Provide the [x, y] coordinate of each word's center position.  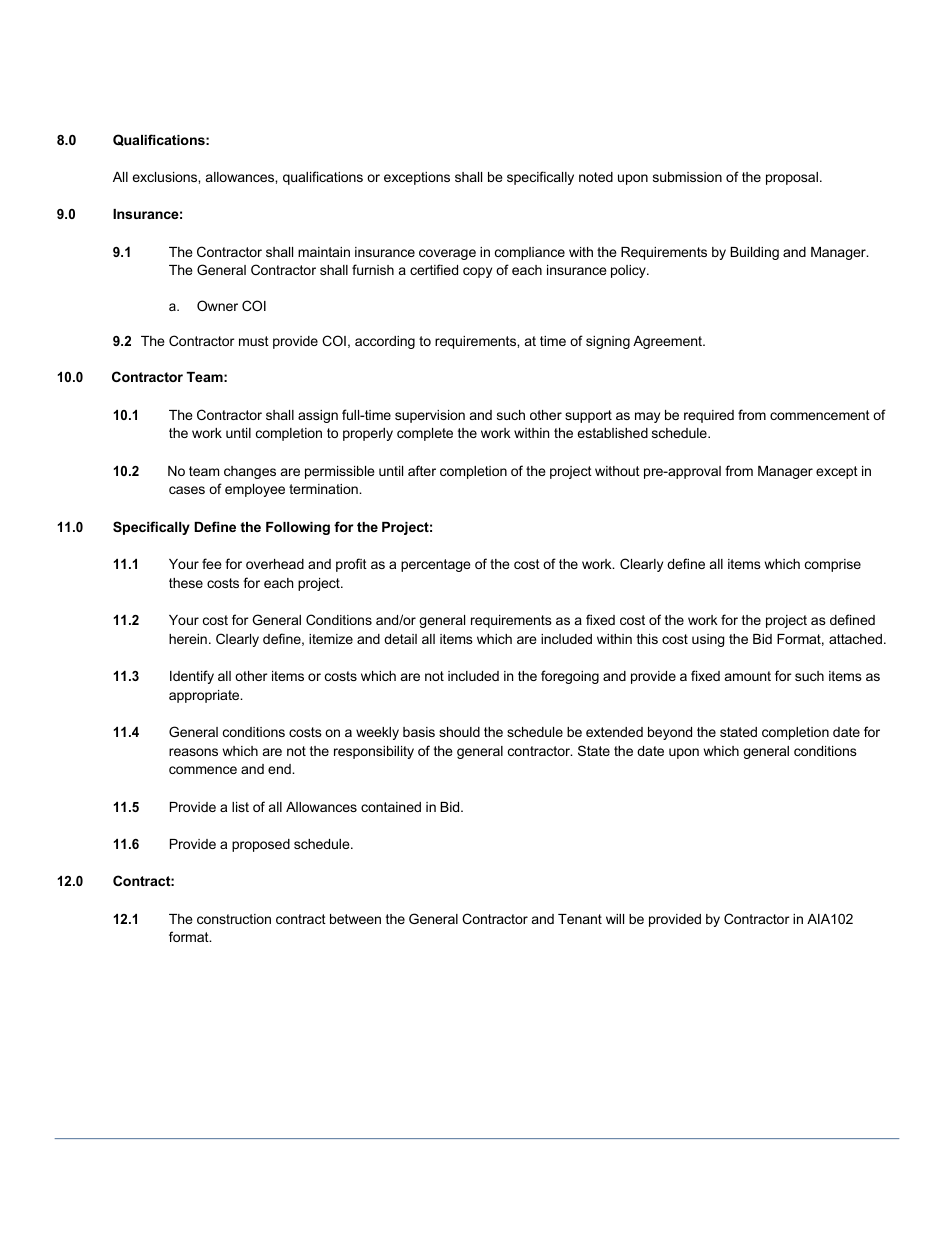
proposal [792, 178]
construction [234, 919]
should [459, 732]
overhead [275, 564]
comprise [833, 565]
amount [748, 676]
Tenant [580, 919]
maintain [324, 252]
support [588, 416]
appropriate [205, 696]
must [254, 341]
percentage [435, 565]
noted [596, 177]
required [709, 416]
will [615, 919]
